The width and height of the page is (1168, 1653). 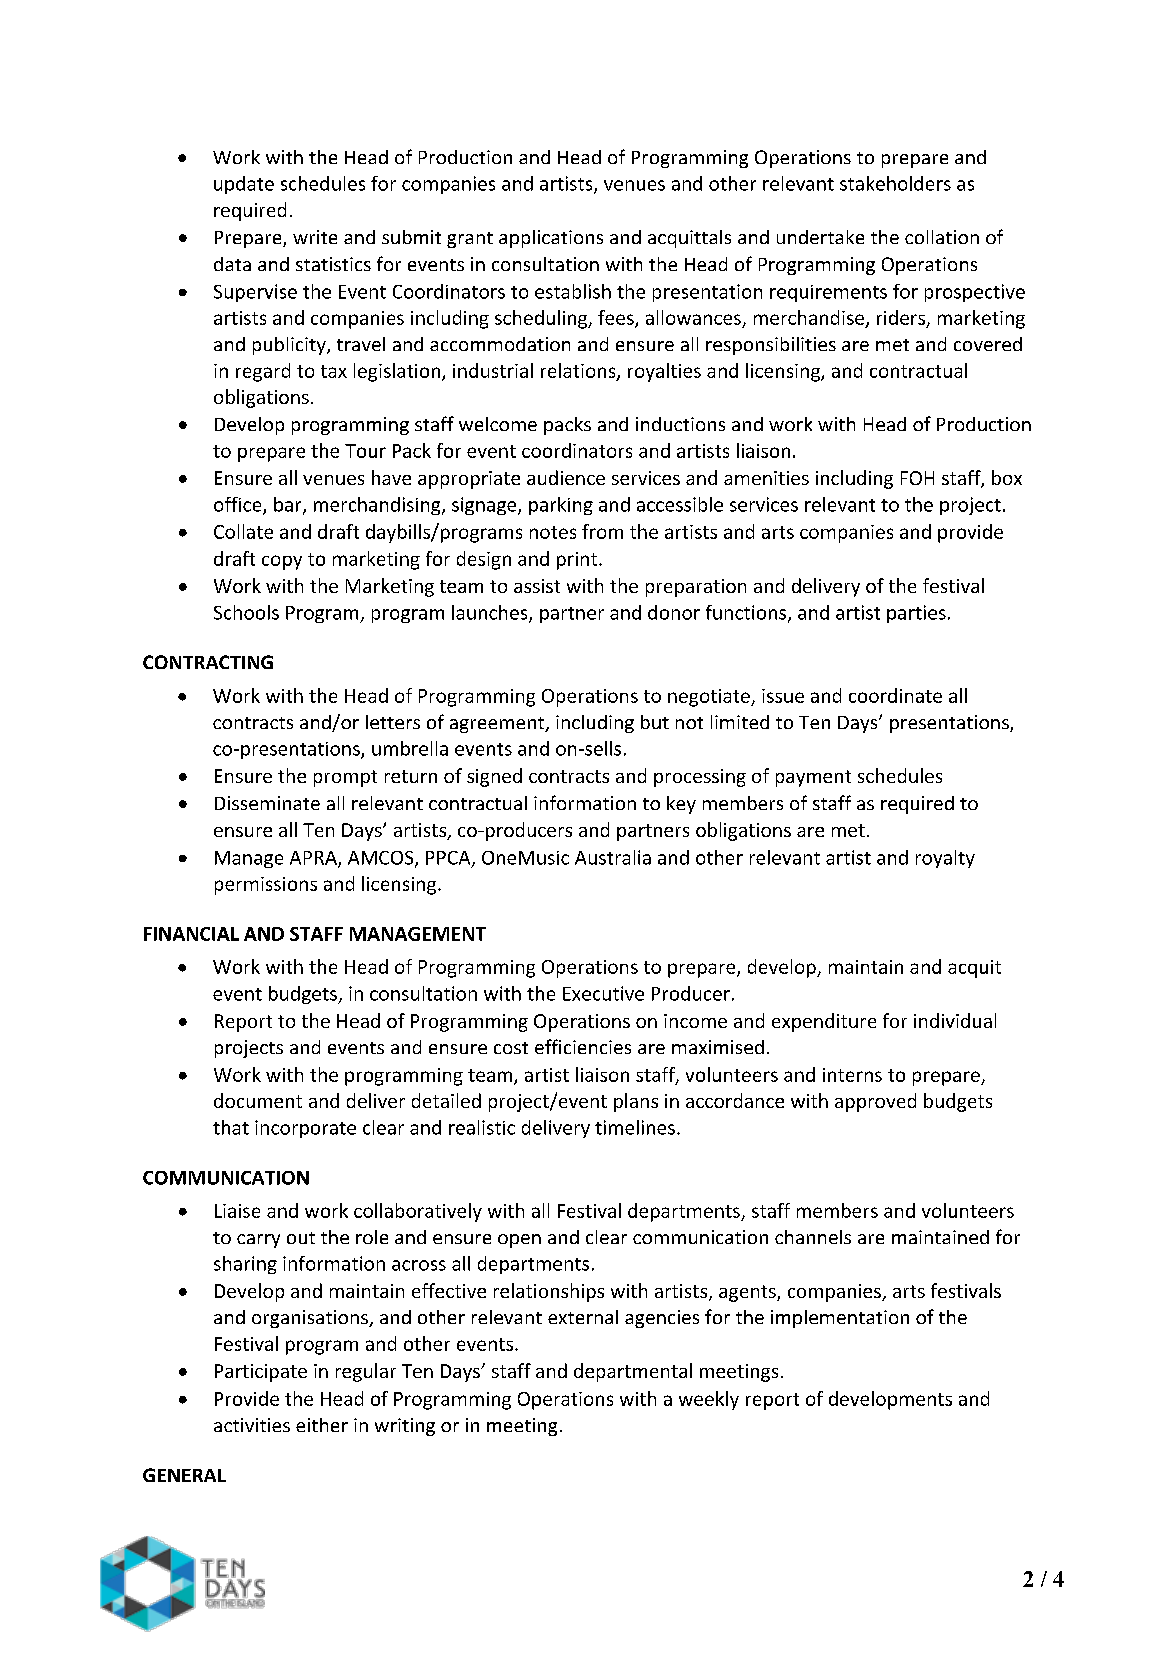 What do you see at coordinates (289, 505) in the page?
I see `bar` at bounding box center [289, 505].
